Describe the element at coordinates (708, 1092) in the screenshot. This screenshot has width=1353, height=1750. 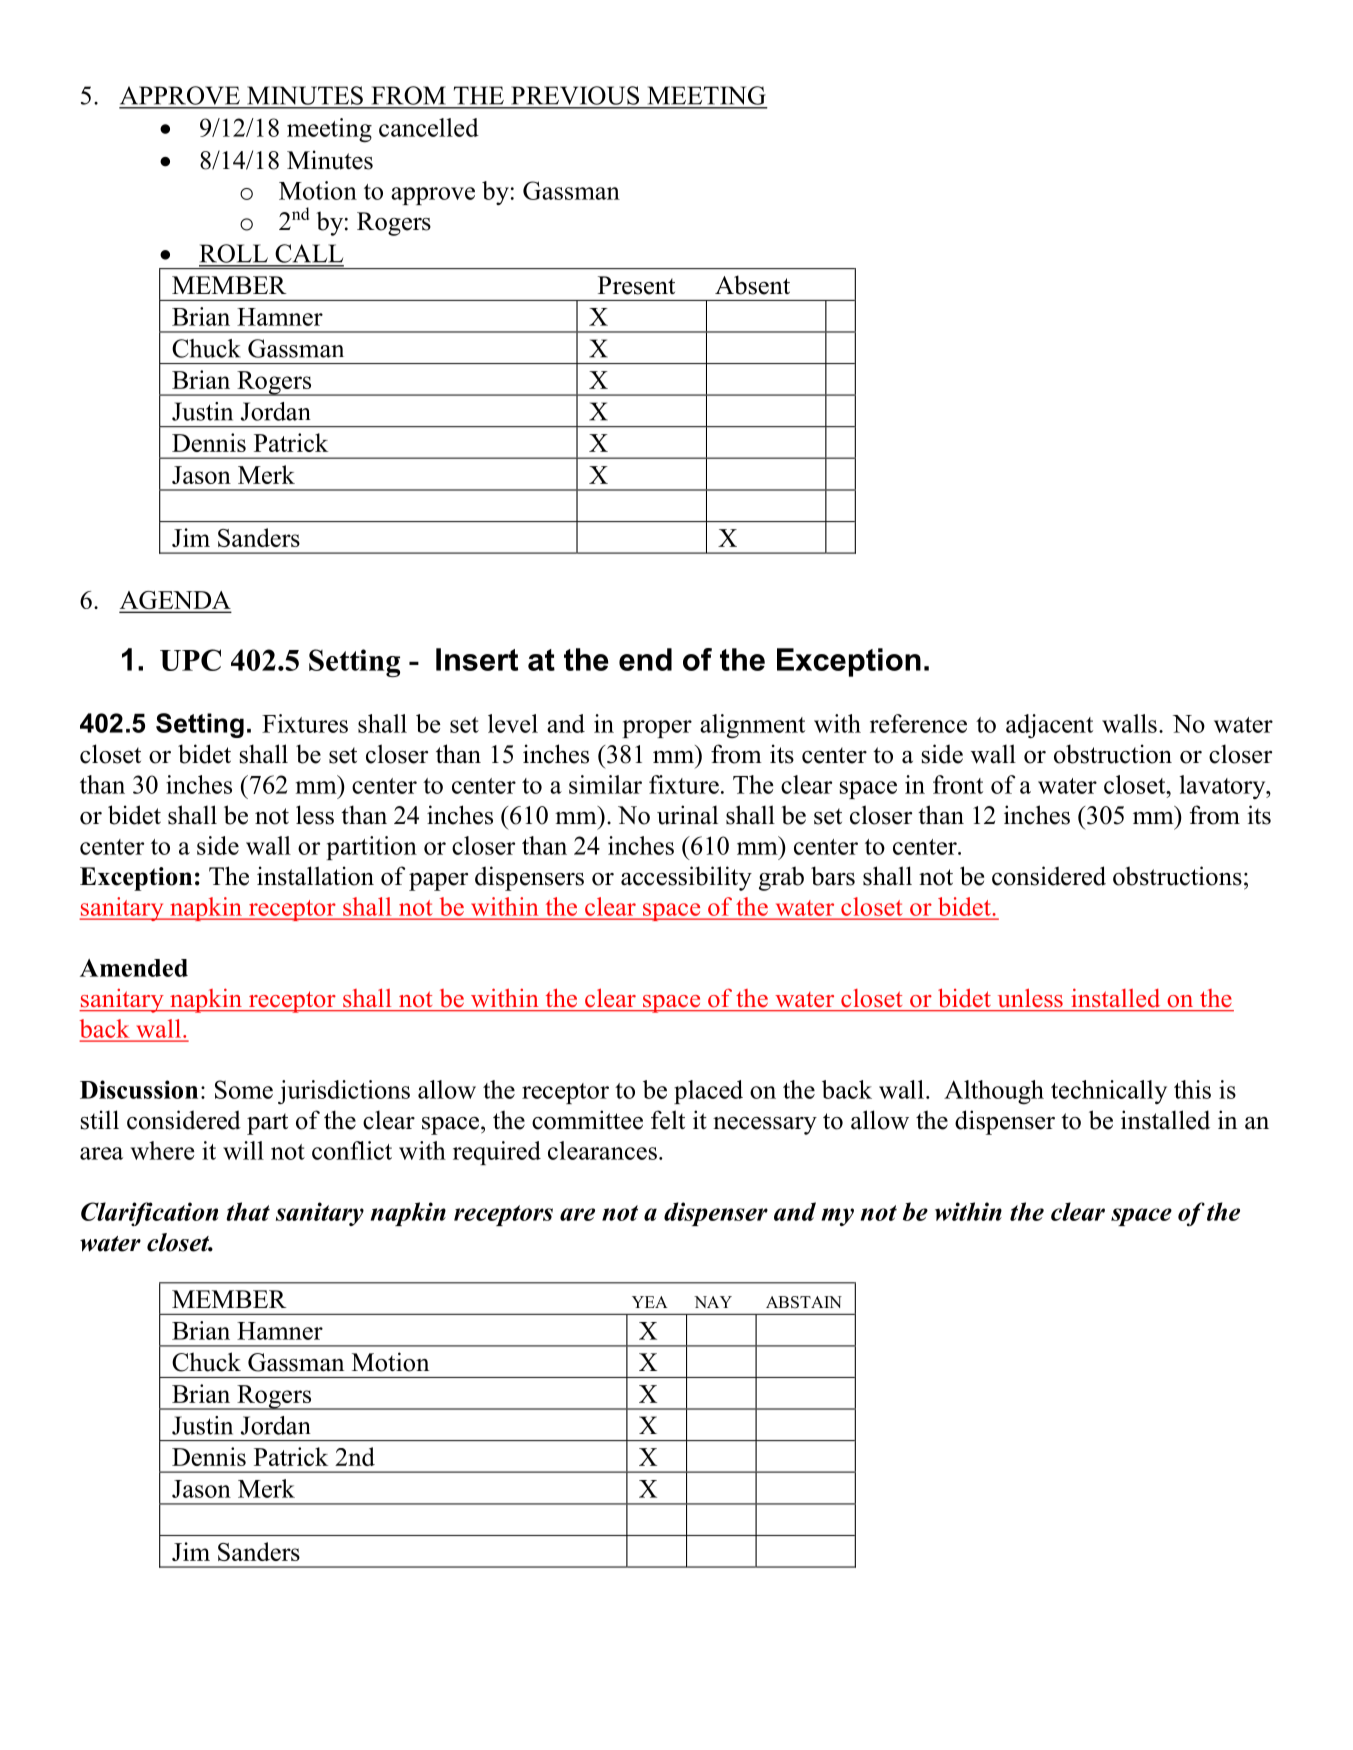
I see `placed` at that location.
